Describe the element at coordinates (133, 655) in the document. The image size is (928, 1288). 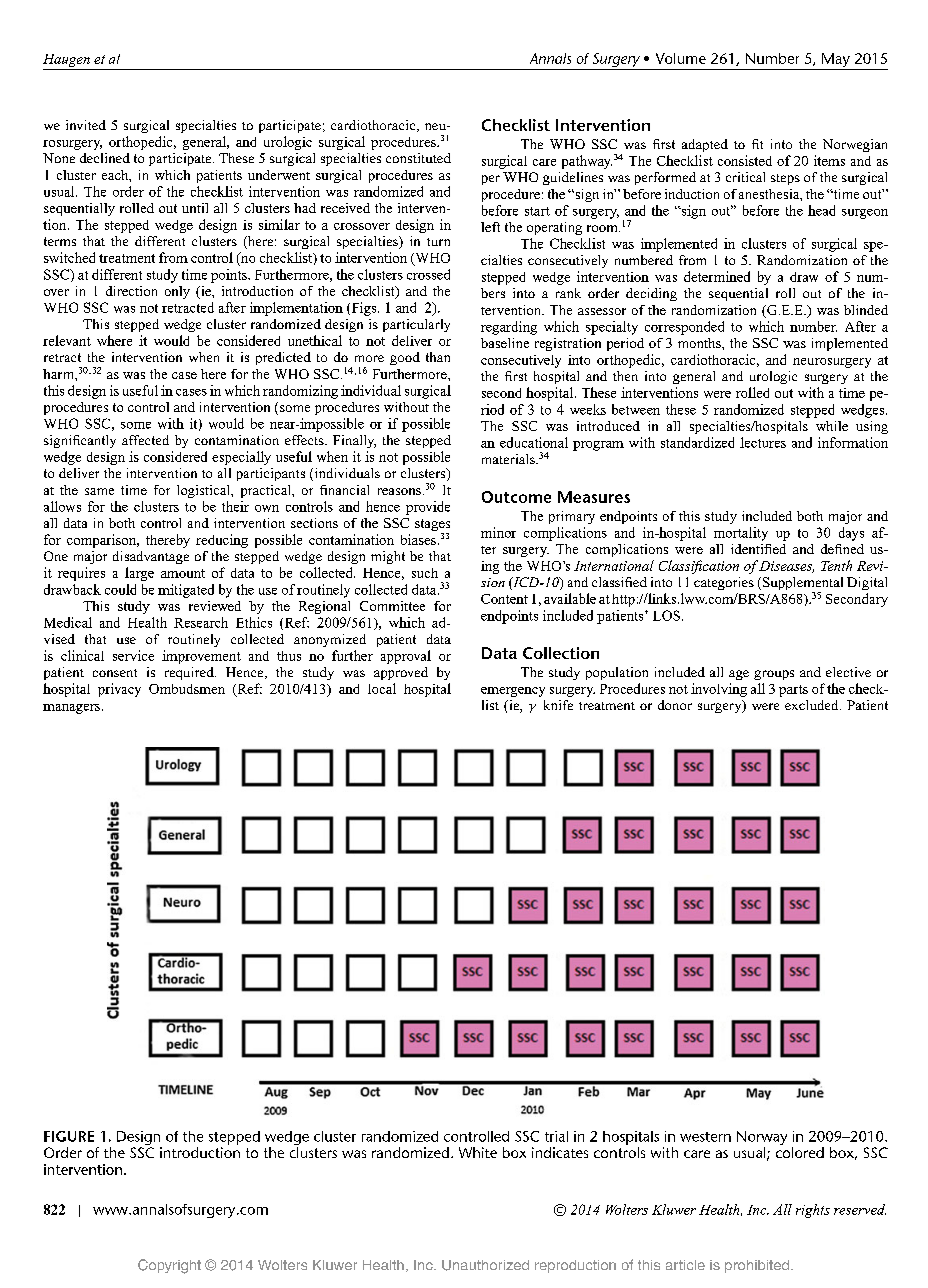
I see `service` at that location.
